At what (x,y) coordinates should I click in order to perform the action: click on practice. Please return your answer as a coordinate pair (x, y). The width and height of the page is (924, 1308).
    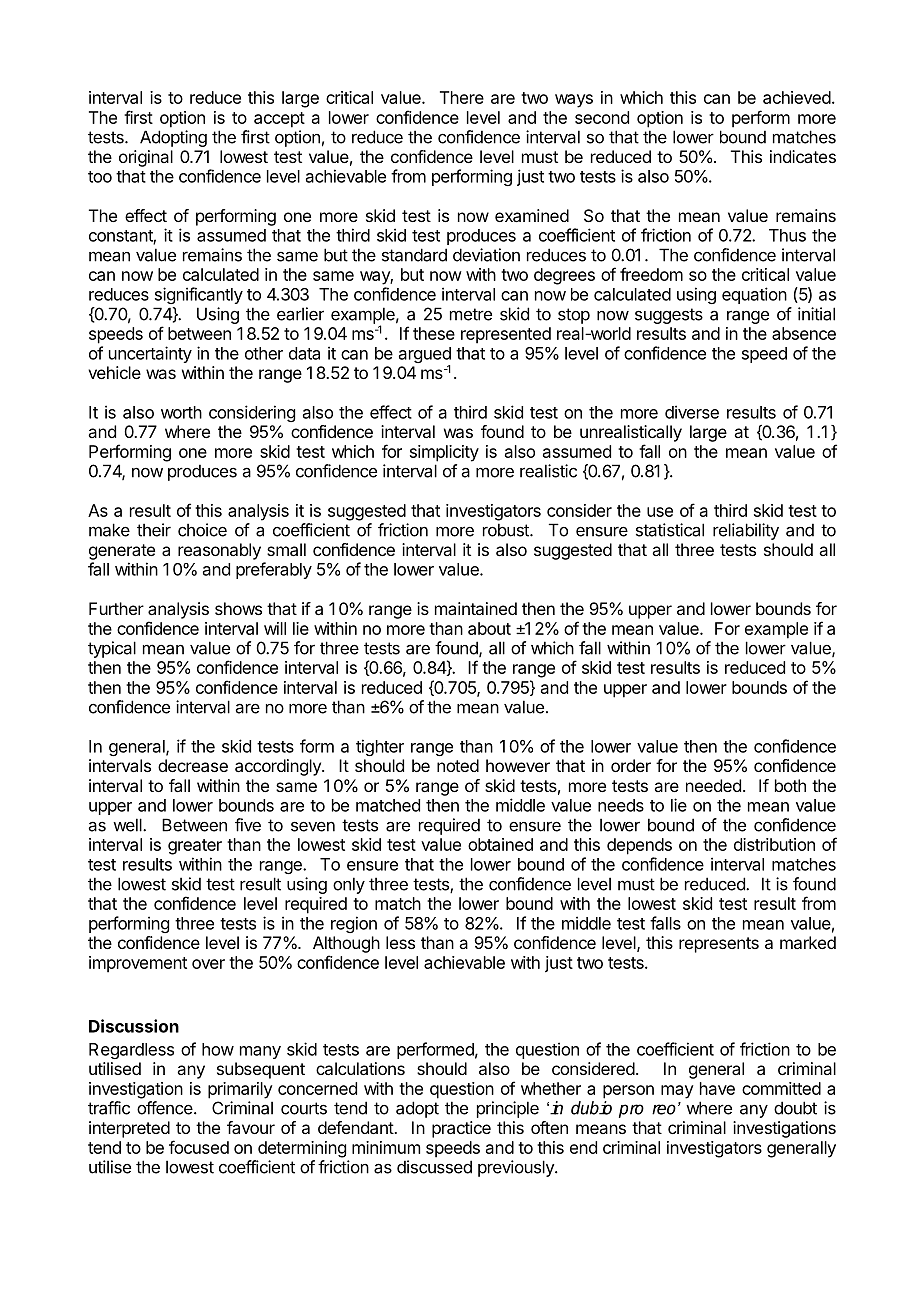
    Looking at the image, I should click on (461, 1129).
